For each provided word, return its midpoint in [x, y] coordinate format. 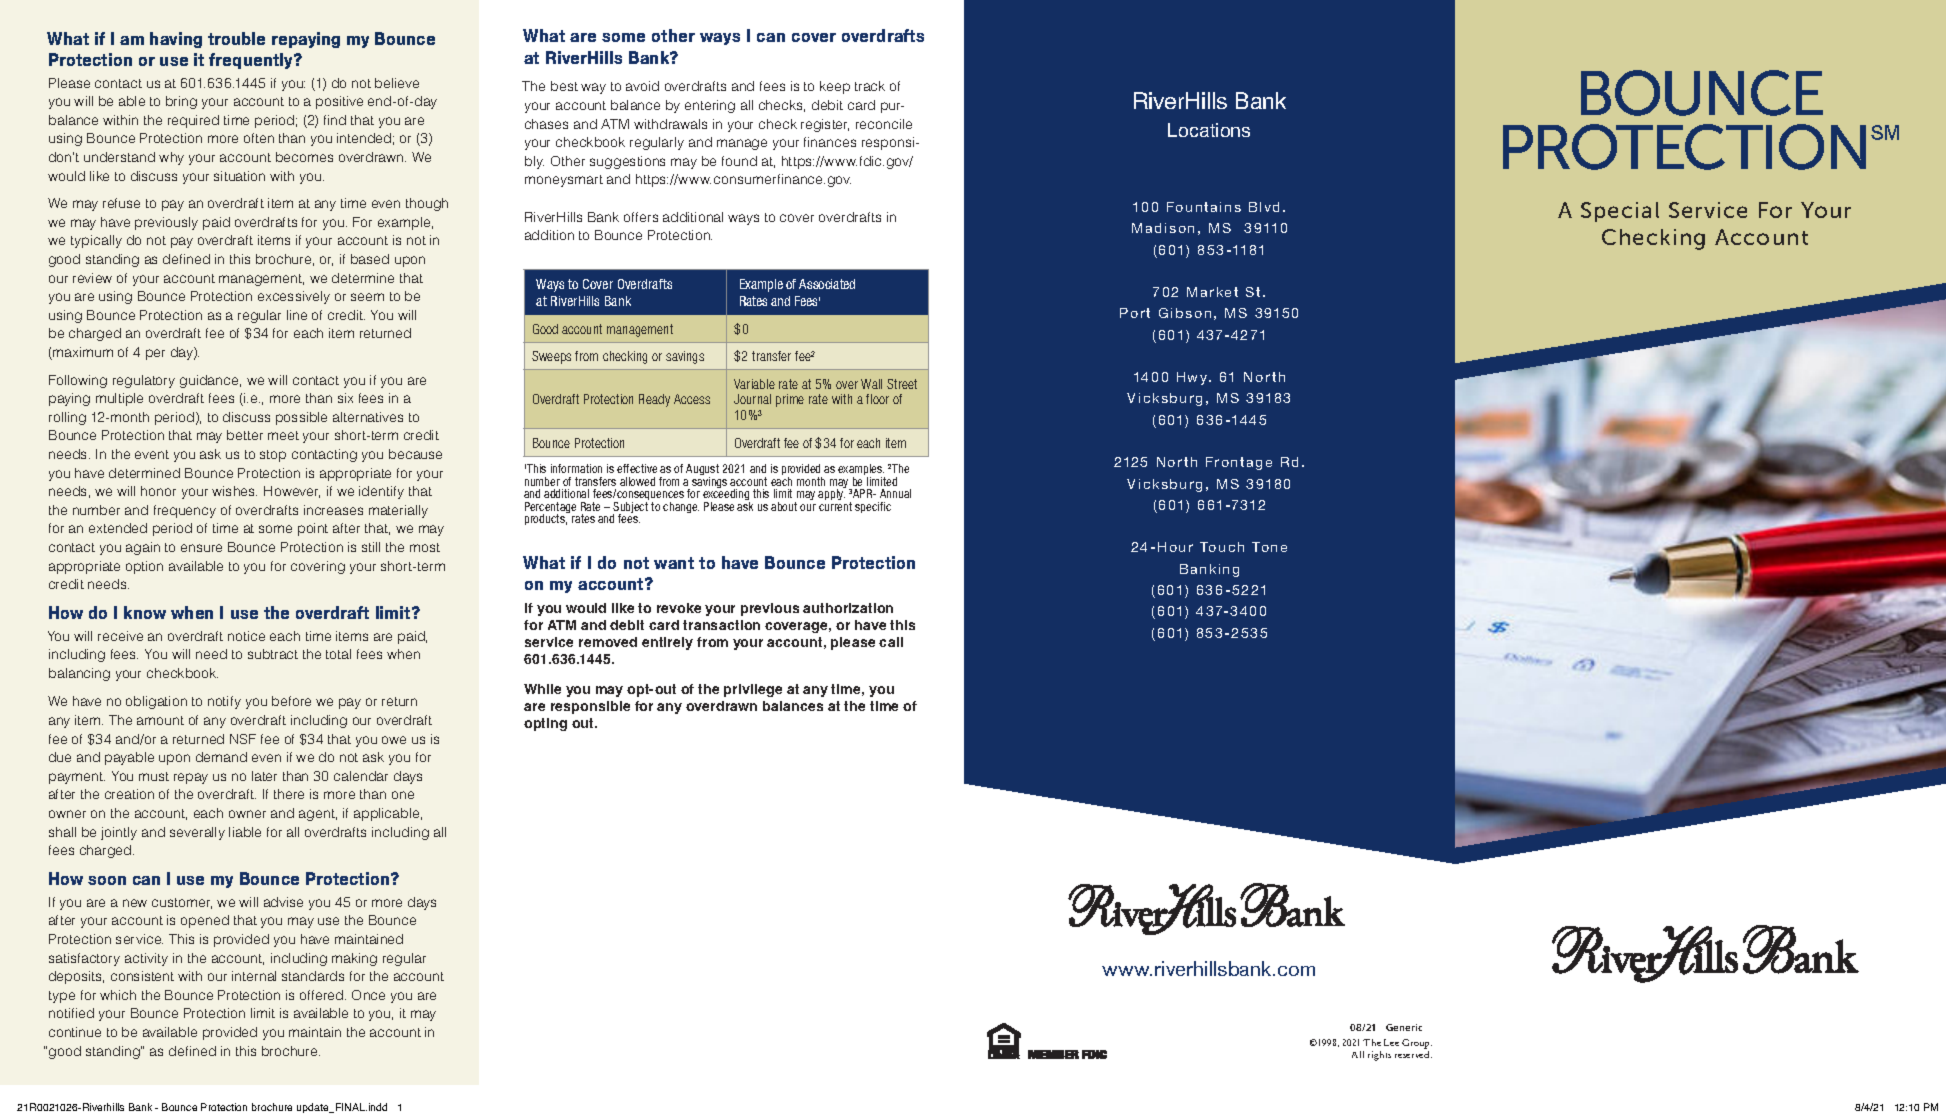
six [345, 398]
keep [835, 87]
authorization [848, 608]
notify [224, 702]
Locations [1209, 130]
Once [368, 995]
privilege [753, 690]
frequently [252, 61]
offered [323, 995]
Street [902, 384]
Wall [871, 384]
